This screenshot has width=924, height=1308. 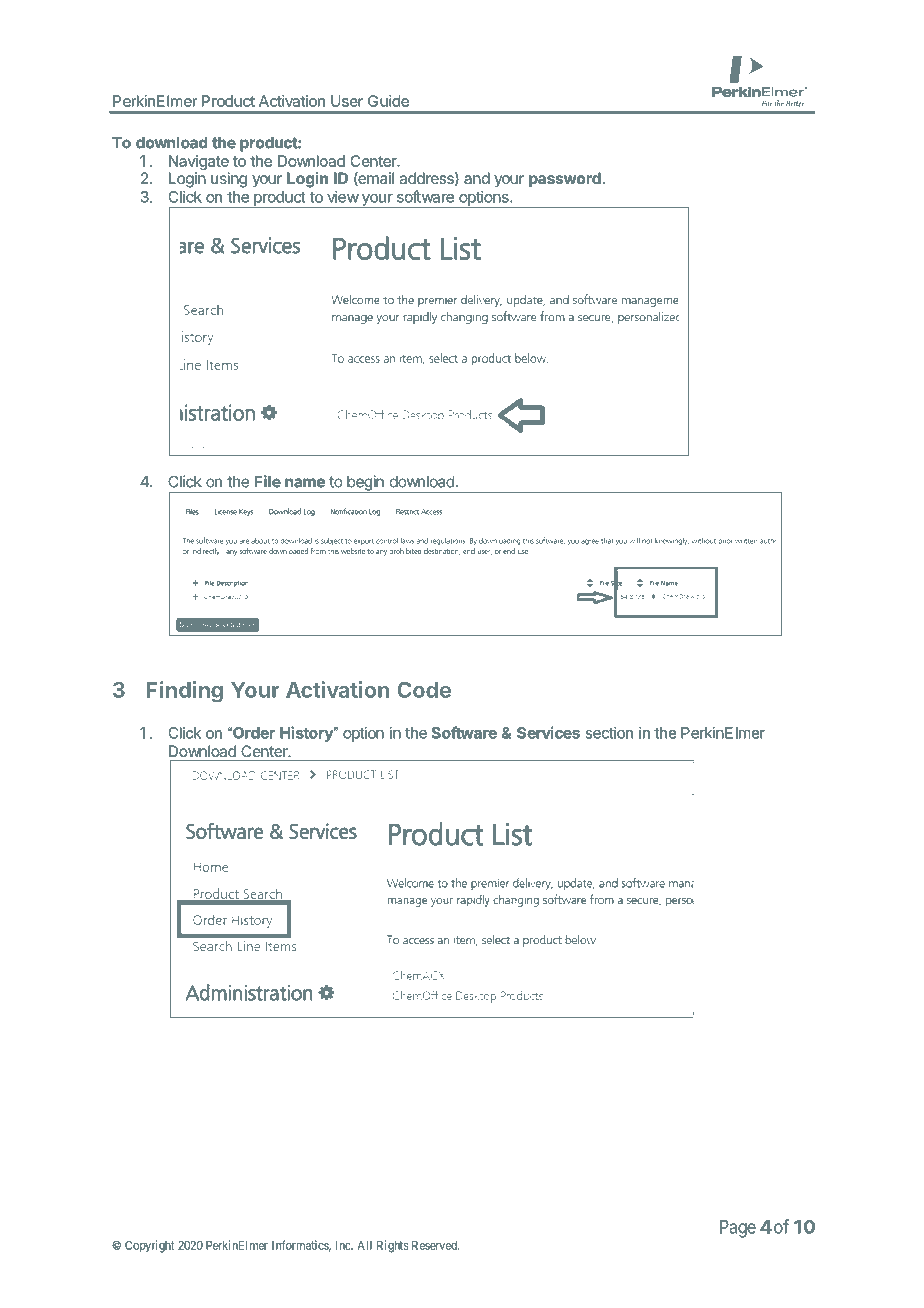 I want to click on section, so click(x=609, y=733).
